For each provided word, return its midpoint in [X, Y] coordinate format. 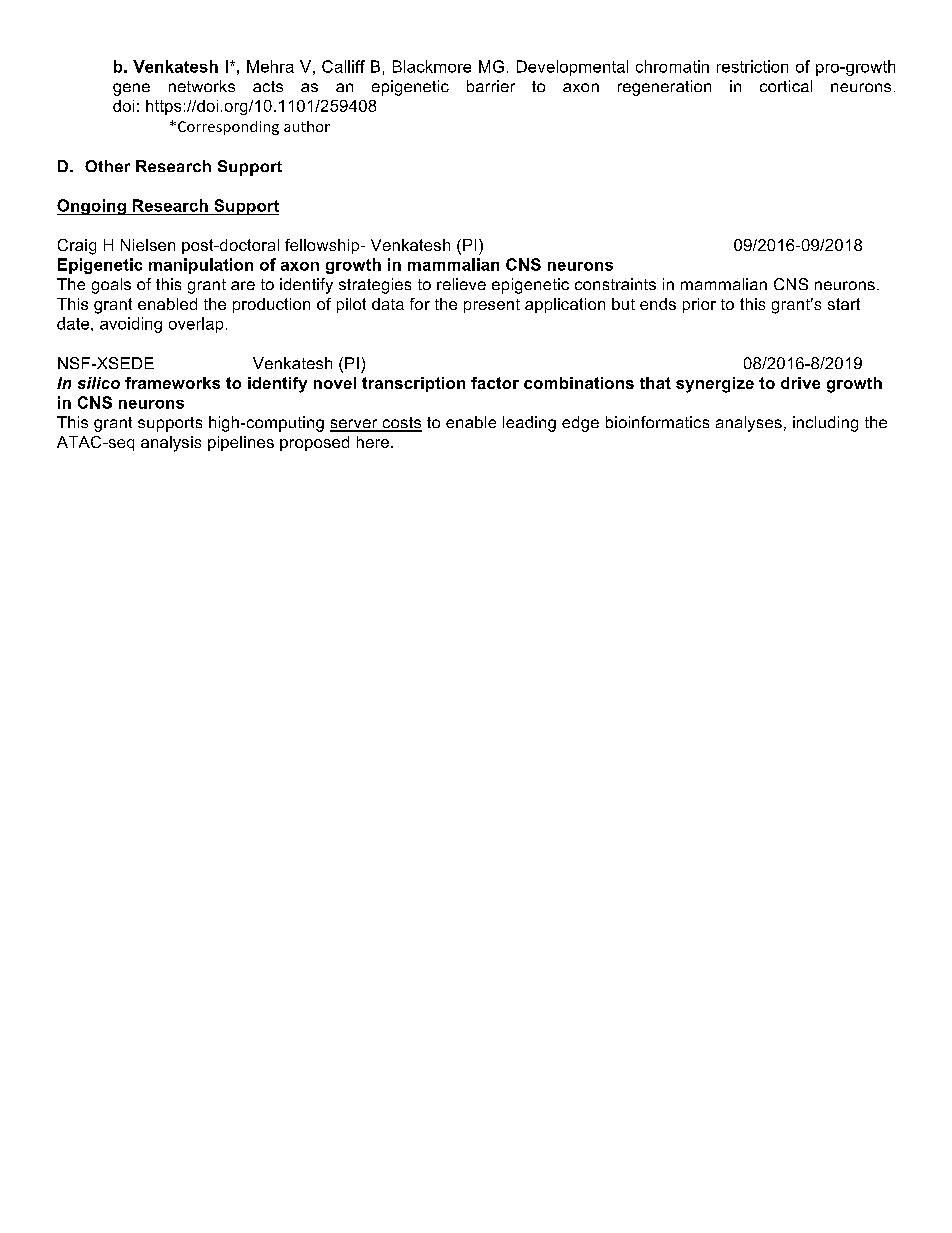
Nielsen [148, 245]
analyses [749, 424]
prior [699, 305]
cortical [786, 86]
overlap [196, 325]
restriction [752, 66]
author [307, 126]
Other [107, 166]
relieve [461, 284]
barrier [491, 86]
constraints [615, 284]
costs [401, 424]
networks [202, 86]
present [492, 306]
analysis [171, 444]
